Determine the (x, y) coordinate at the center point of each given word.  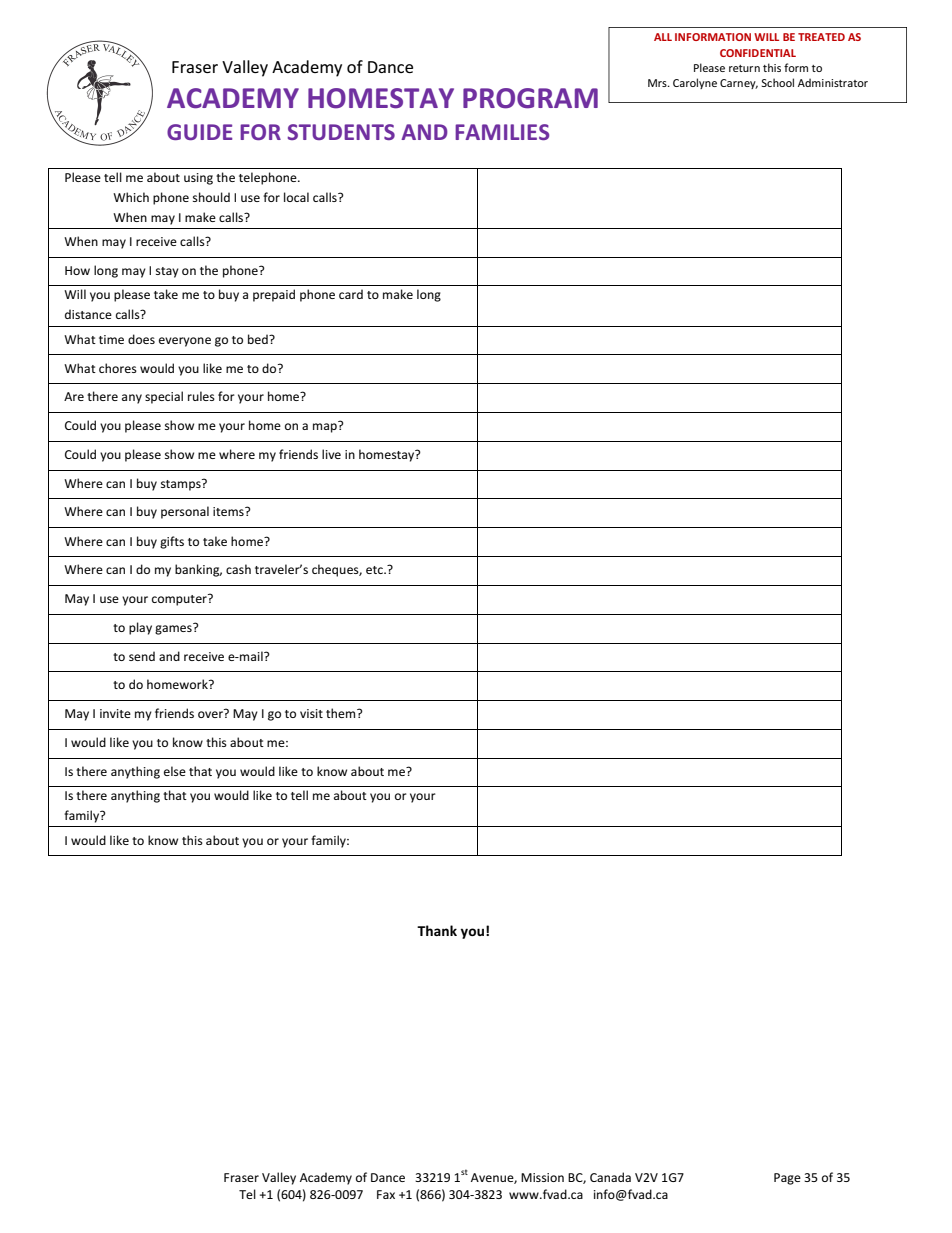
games (174, 629)
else (175, 771)
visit (311, 713)
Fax (386, 1194)
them (342, 713)
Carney (739, 84)
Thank (437, 930)
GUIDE (199, 132)
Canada (610, 1177)
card (351, 294)
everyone (185, 342)
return (744, 68)
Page (787, 1179)
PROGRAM (530, 98)
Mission (542, 1177)
